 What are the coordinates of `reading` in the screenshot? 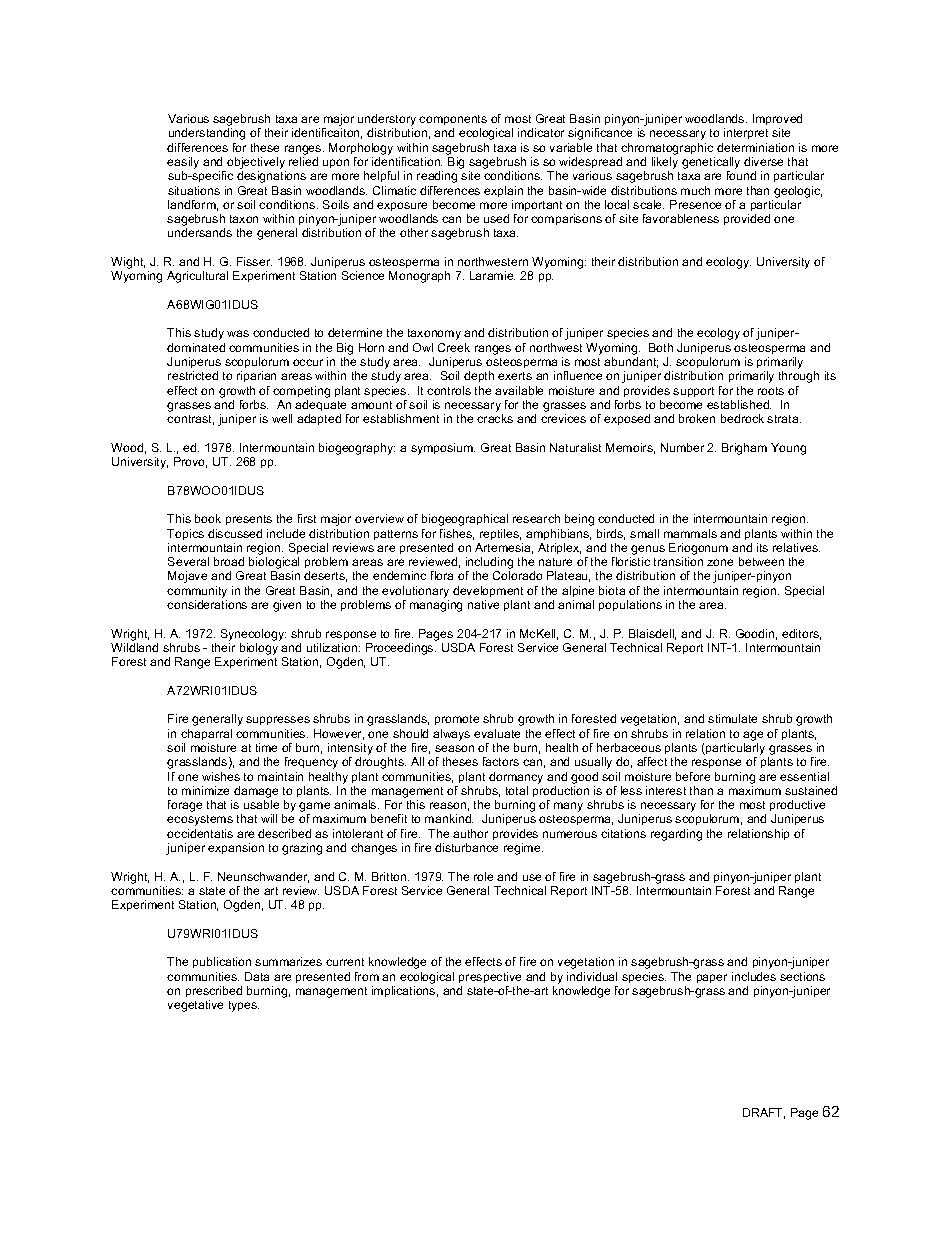 It's located at (437, 177).
